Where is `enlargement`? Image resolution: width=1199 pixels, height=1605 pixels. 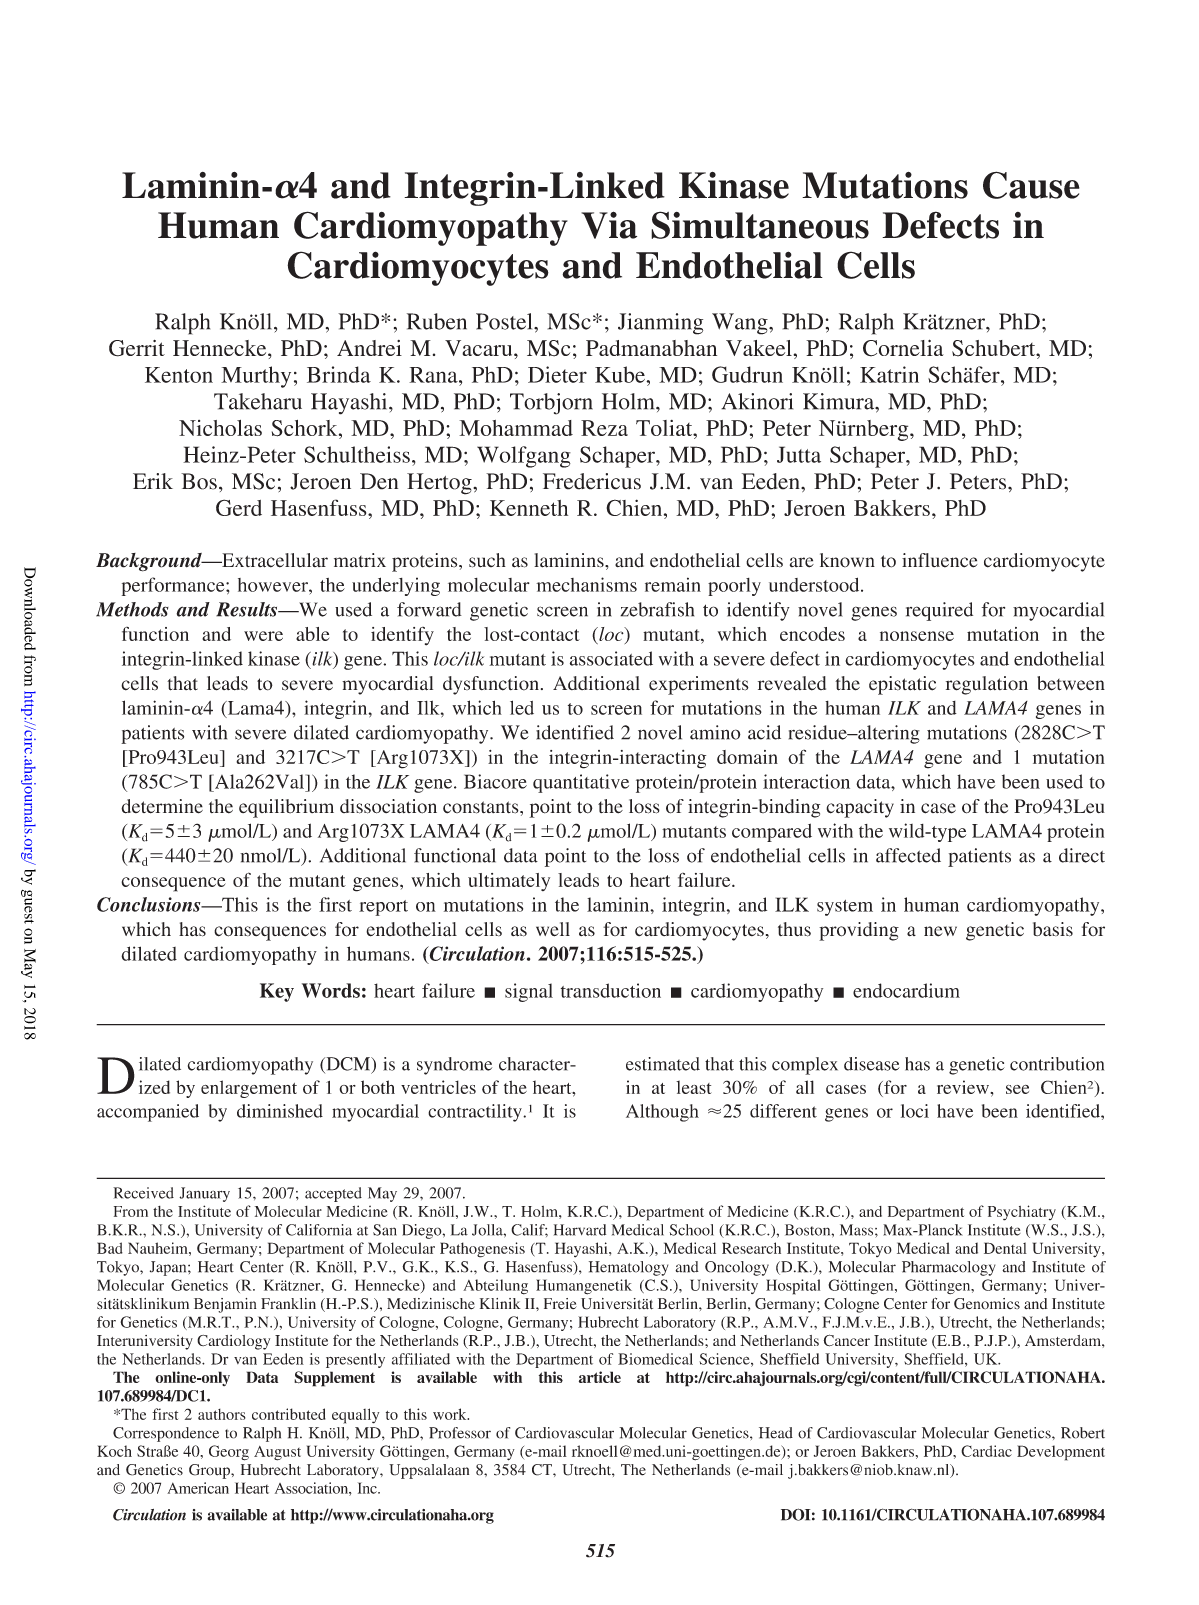 enlargement is located at coordinates (249, 1089).
